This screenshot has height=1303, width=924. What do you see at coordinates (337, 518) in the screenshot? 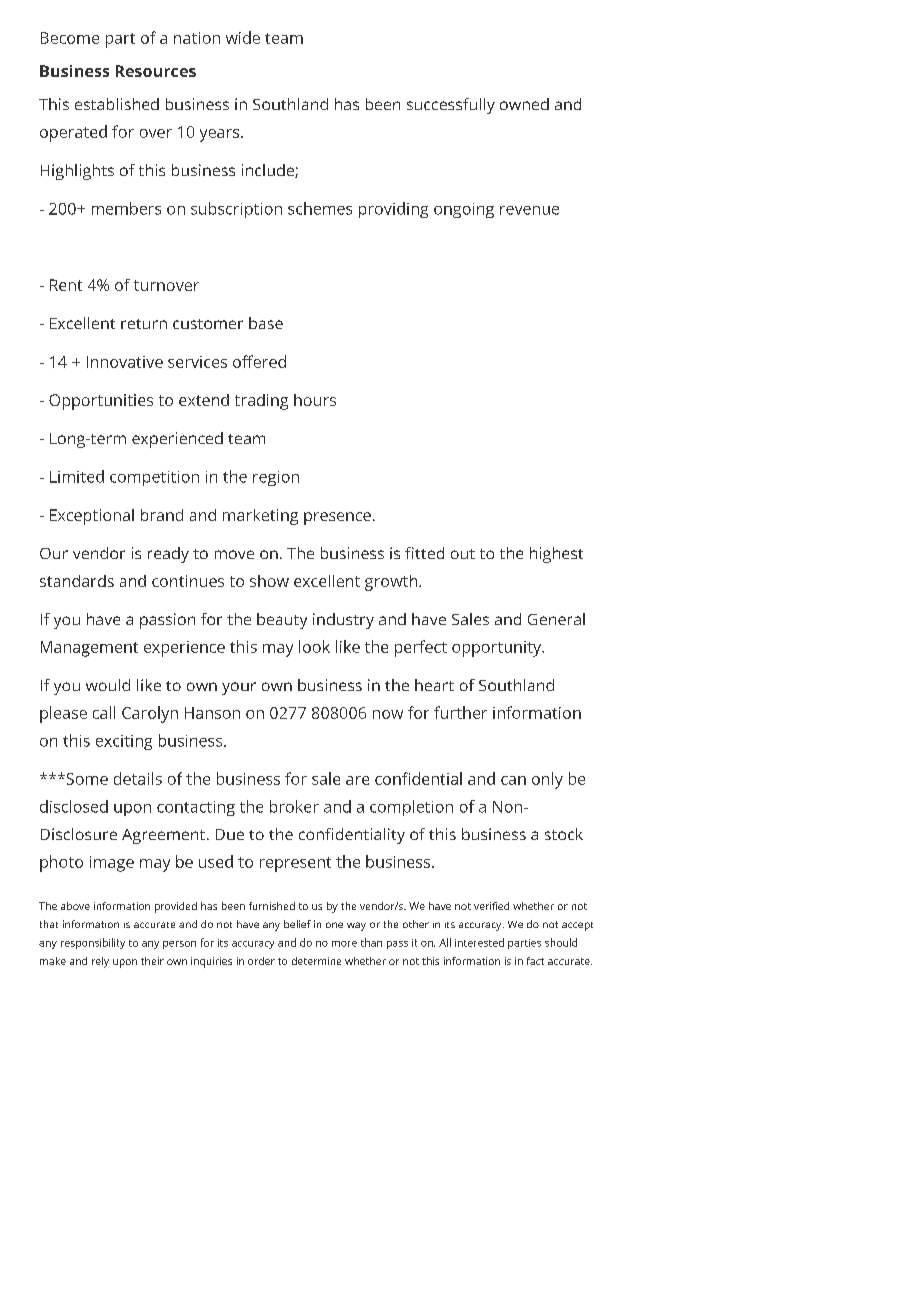
I see `presence` at bounding box center [337, 518].
